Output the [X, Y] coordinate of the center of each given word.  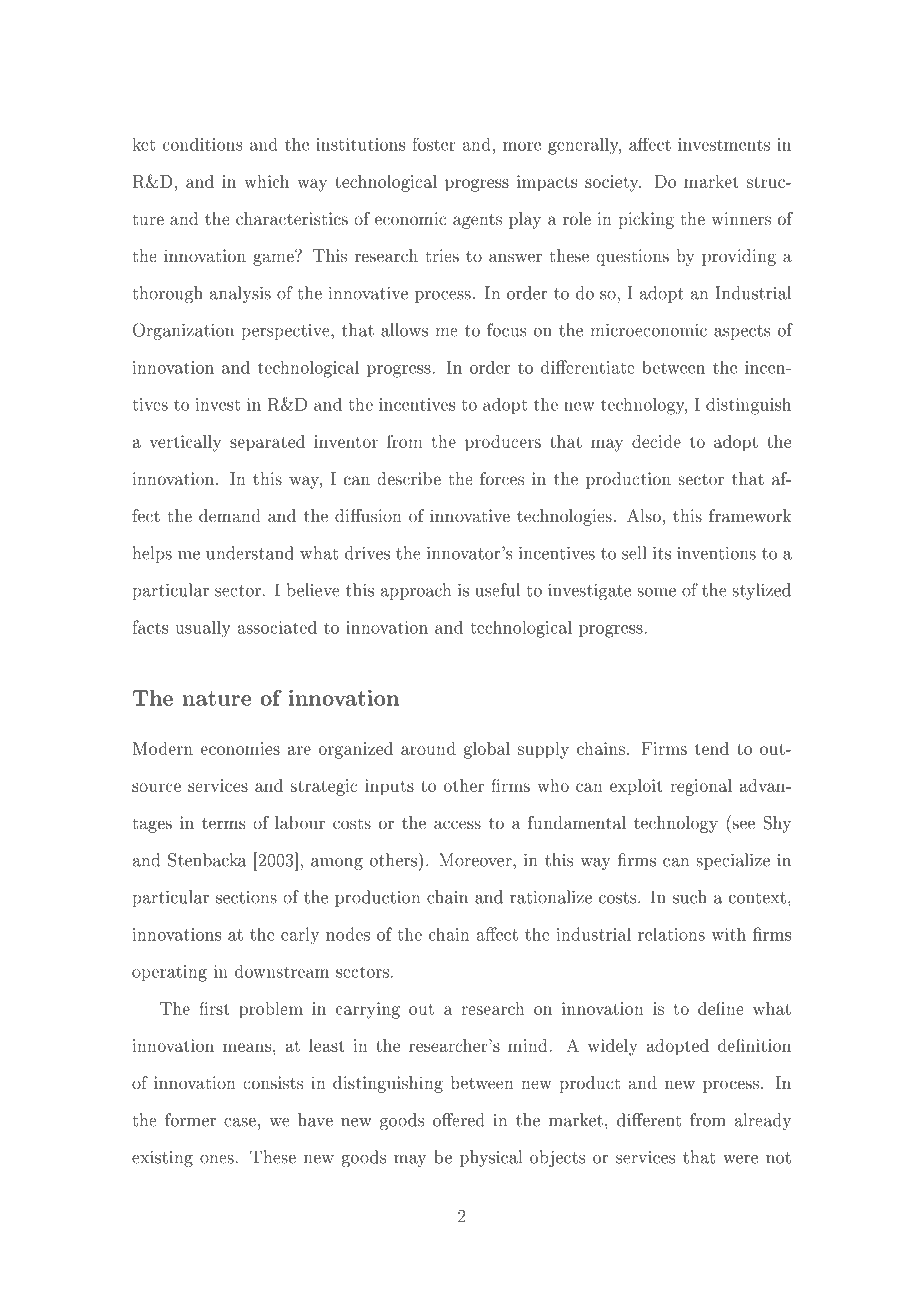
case [240, 1122]
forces [502, 478]
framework [750, 515]
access [457, 824]
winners [741, 218]
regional [701, 787]
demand [230, 515]
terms [224, 823]
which [267, 181]
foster [434, 144]
